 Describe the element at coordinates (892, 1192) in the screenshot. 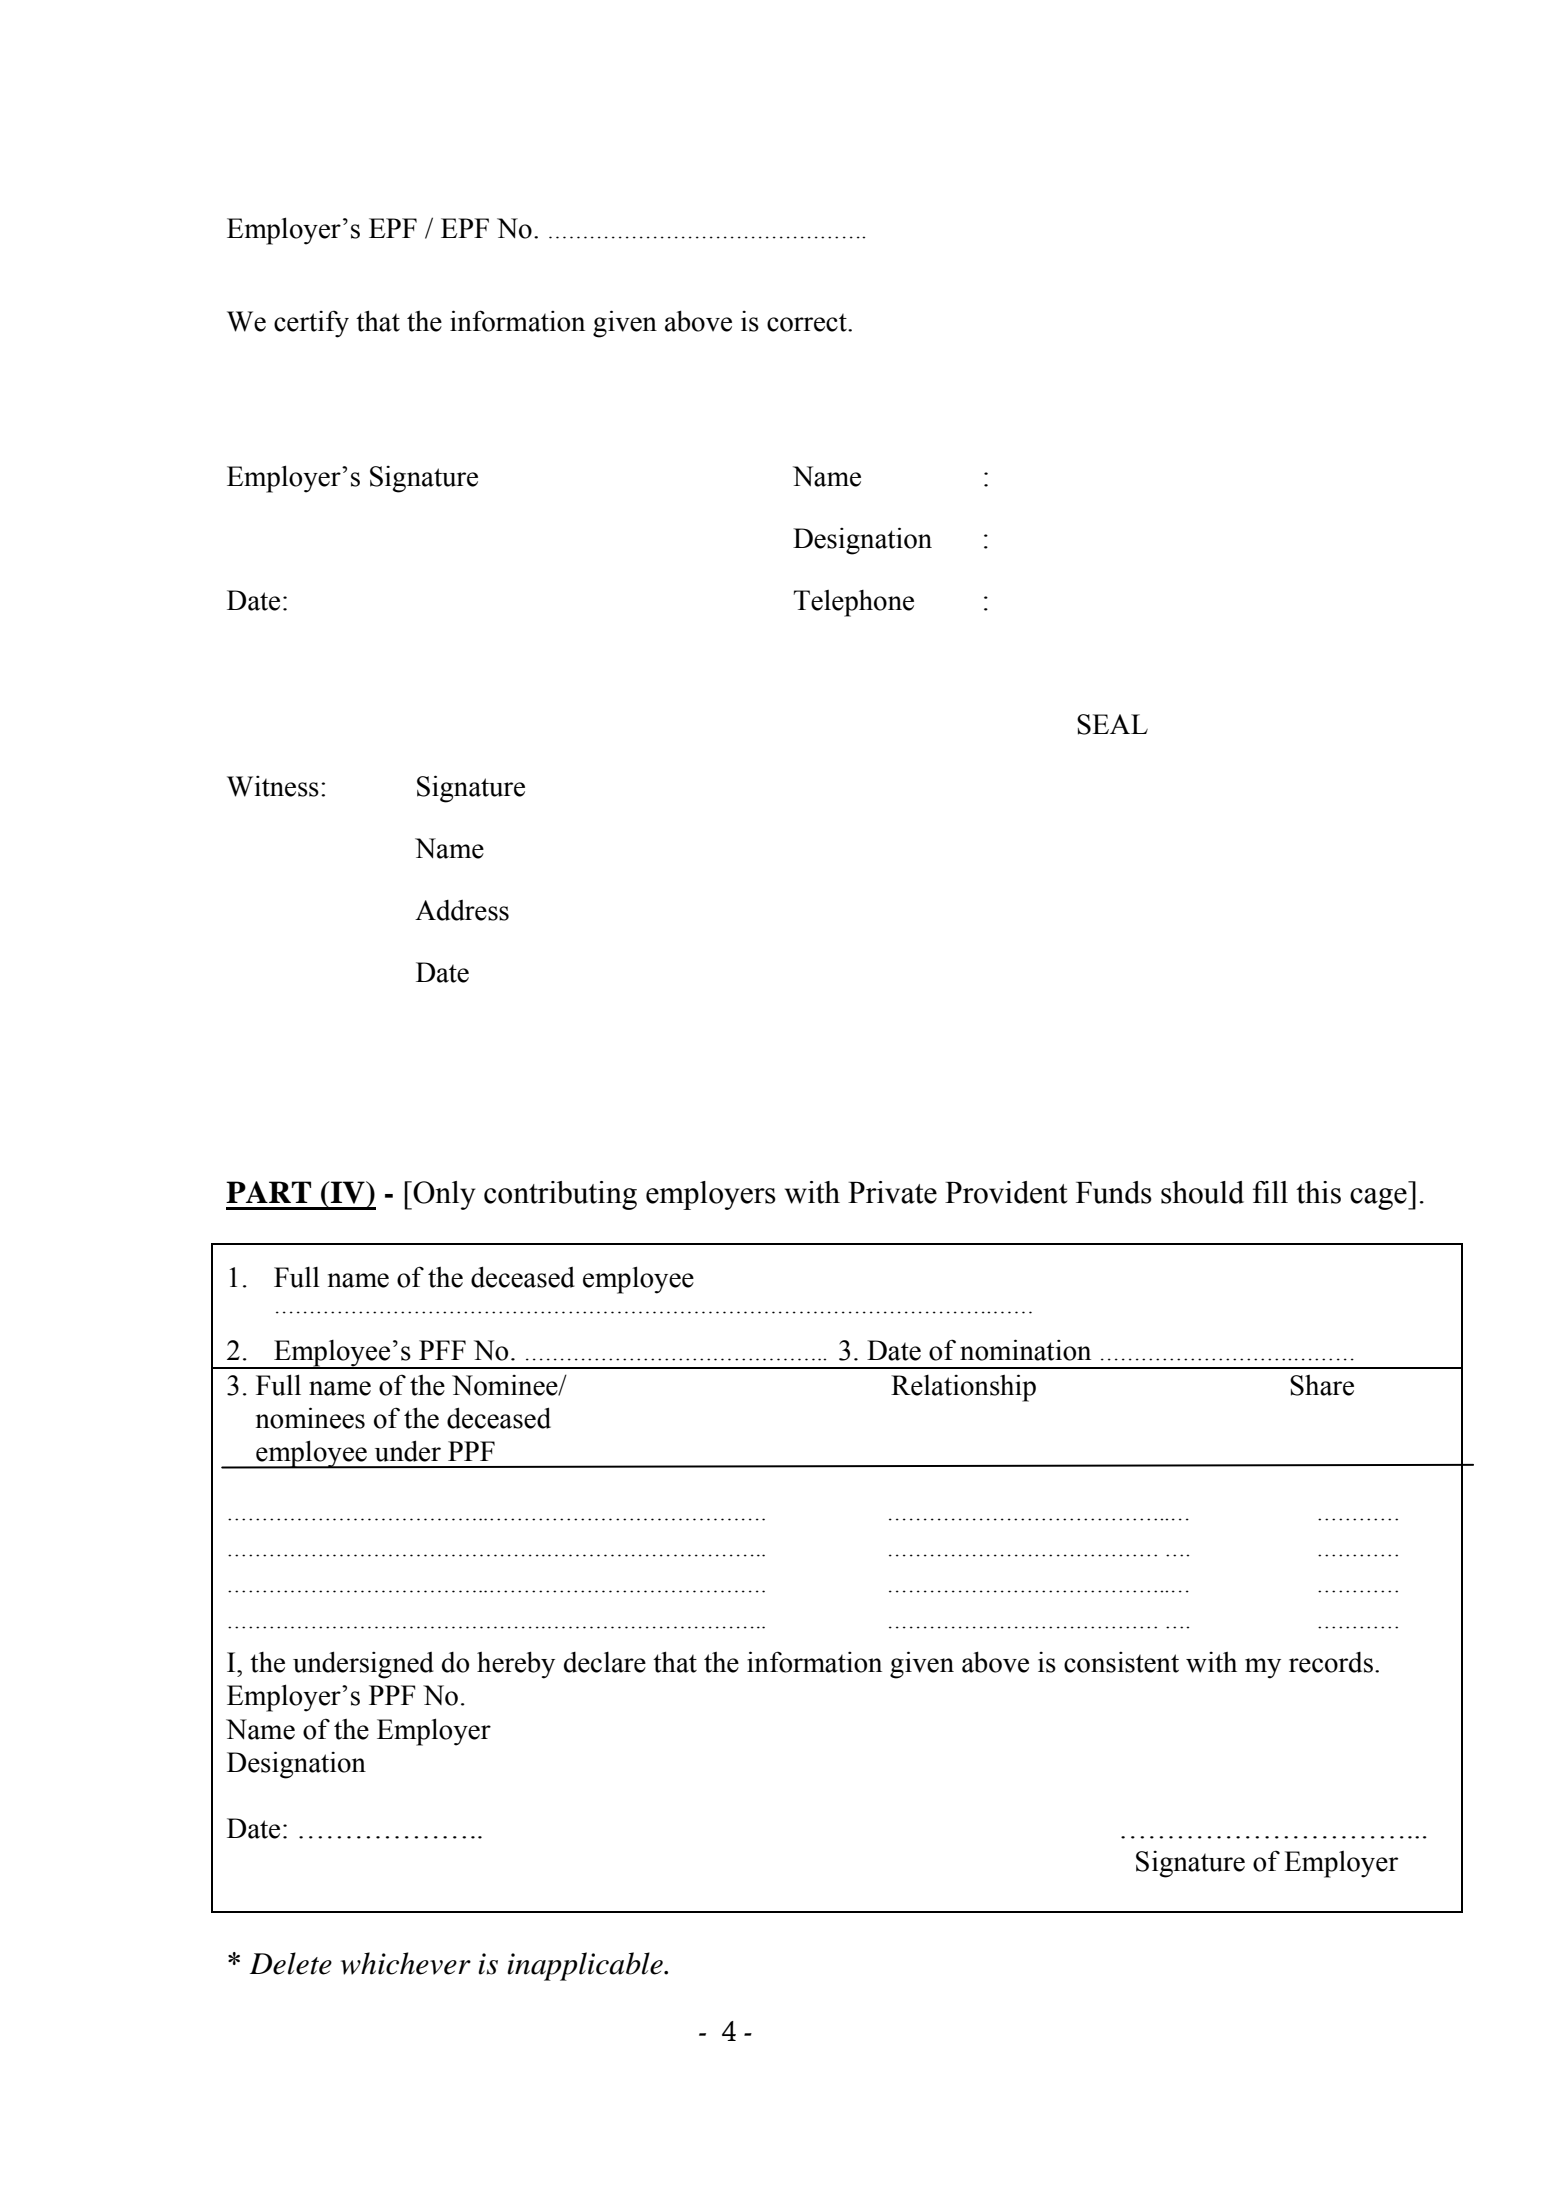

I see `Private` at that location.
